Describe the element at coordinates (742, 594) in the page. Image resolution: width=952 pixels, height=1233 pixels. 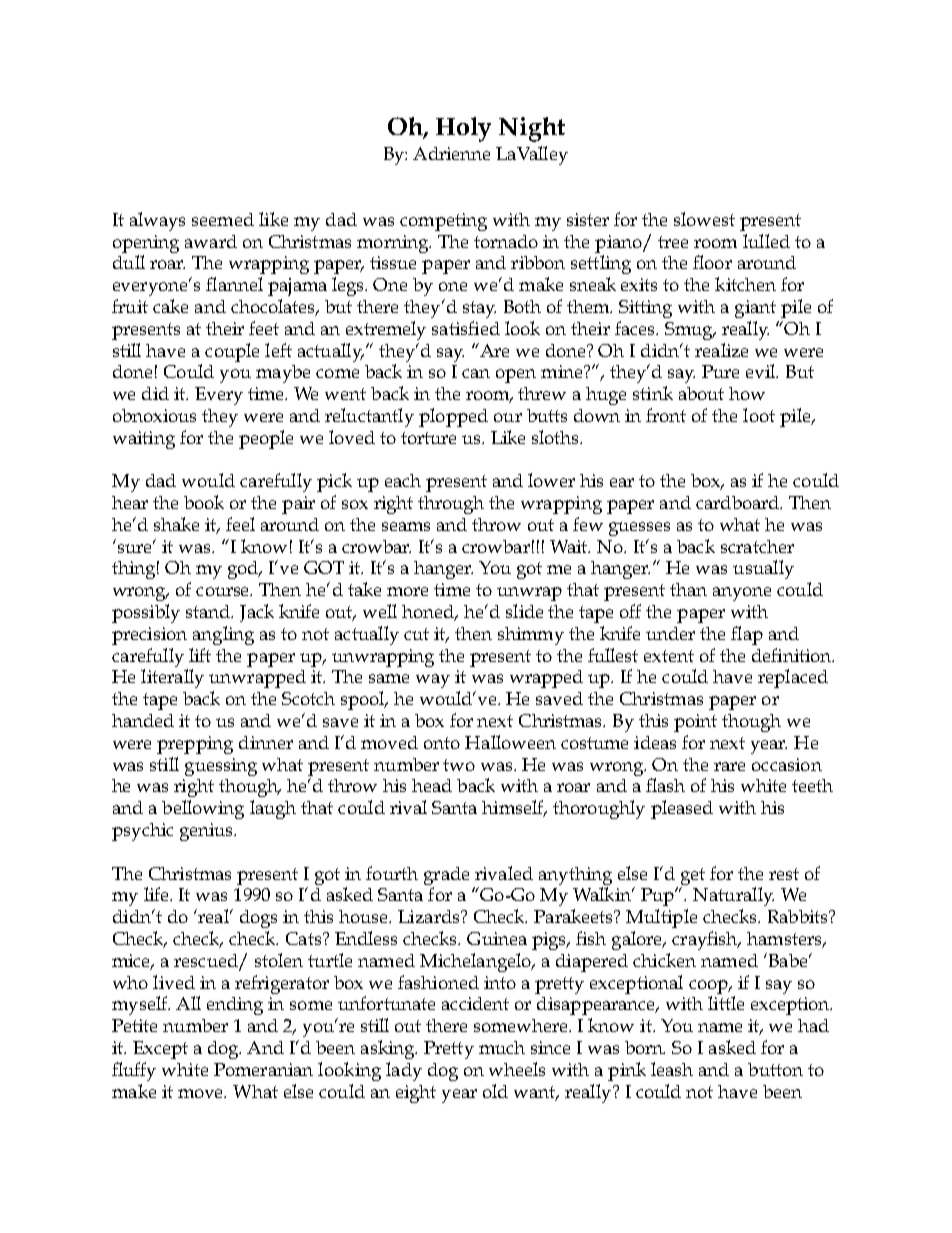
I see `anyone` at that location.
